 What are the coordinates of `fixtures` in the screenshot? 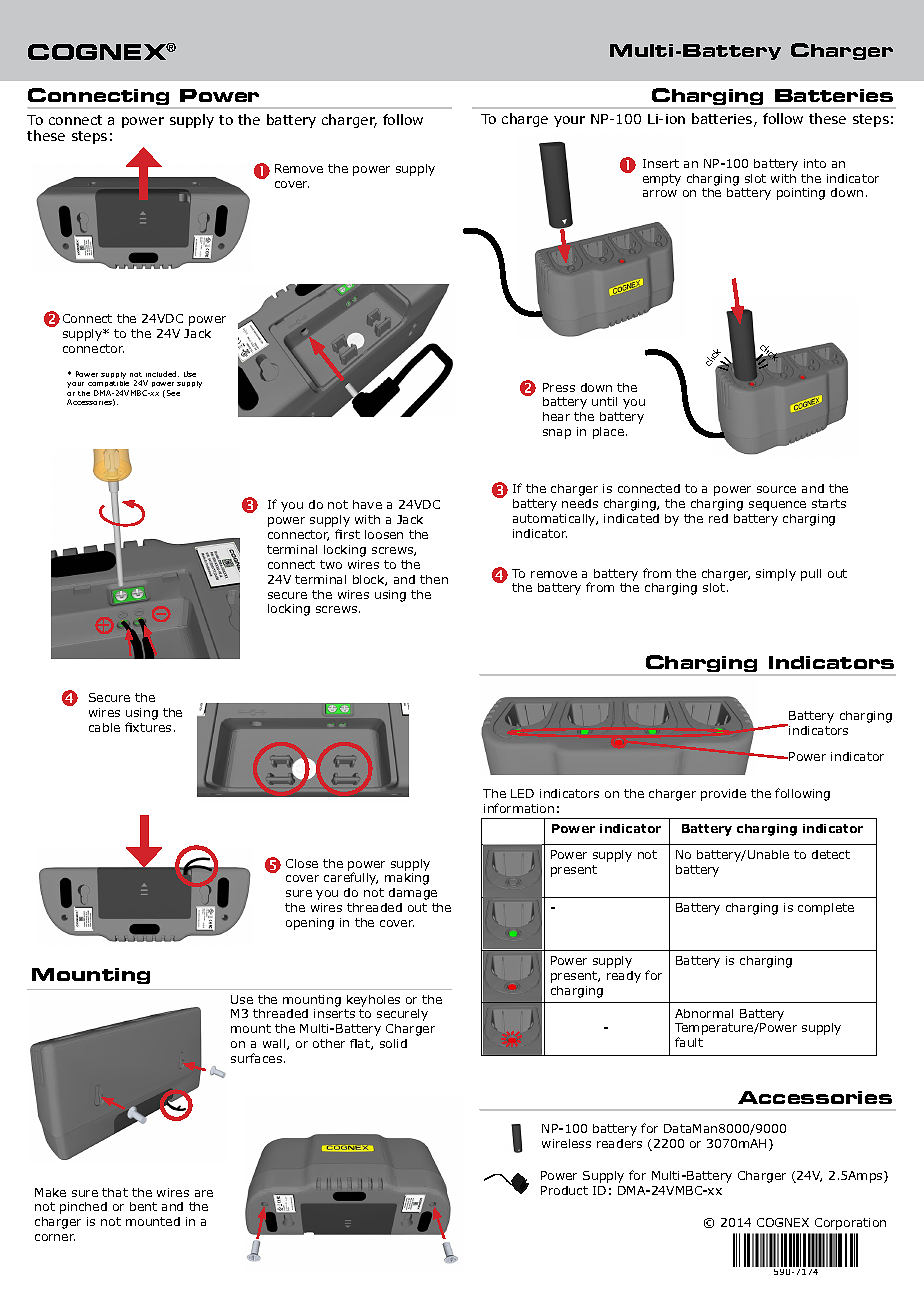 It's located at (148, 727).
